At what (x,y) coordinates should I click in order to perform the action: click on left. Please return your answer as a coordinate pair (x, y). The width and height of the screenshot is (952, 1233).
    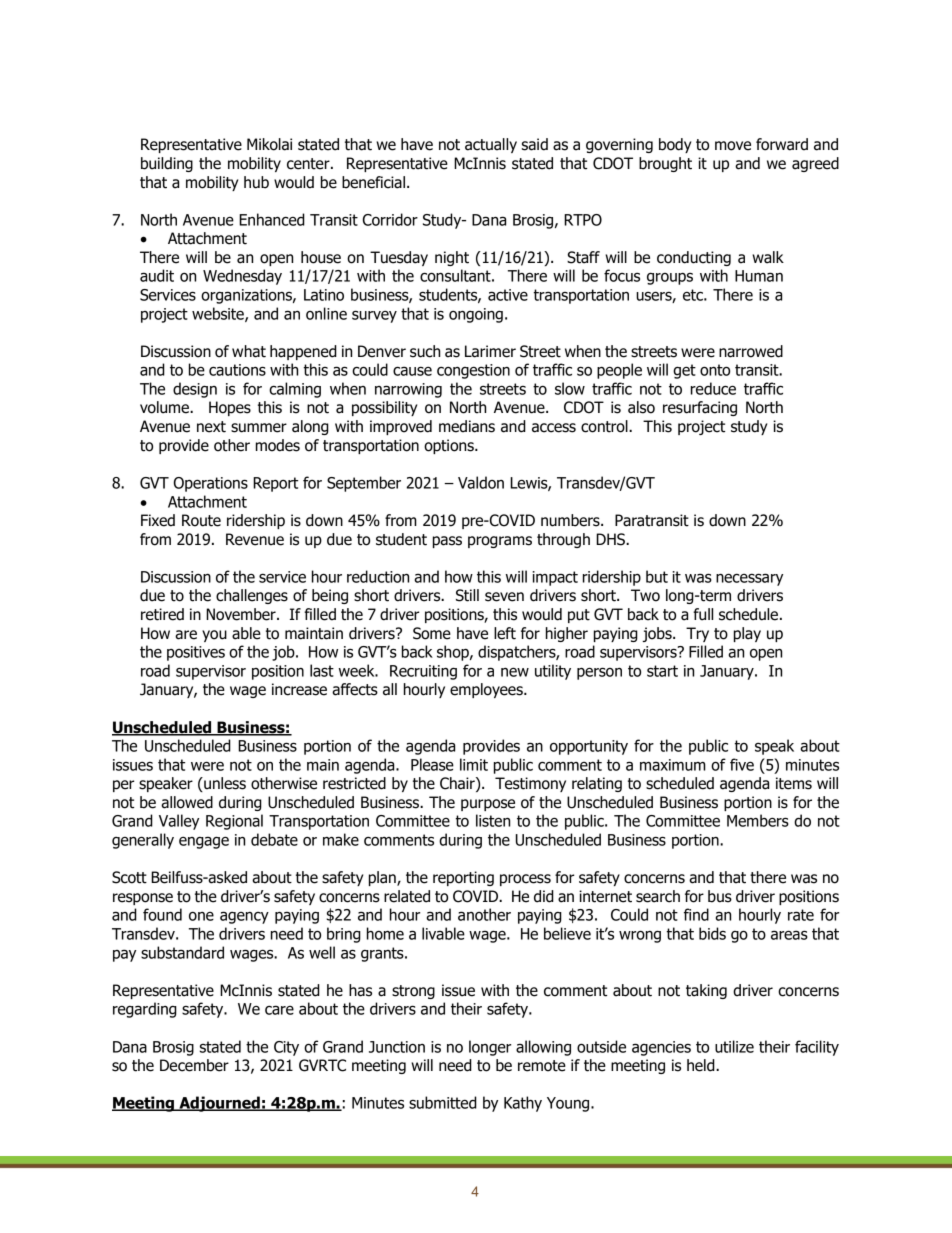
    Looking at the image, I should click on (505, 633).
